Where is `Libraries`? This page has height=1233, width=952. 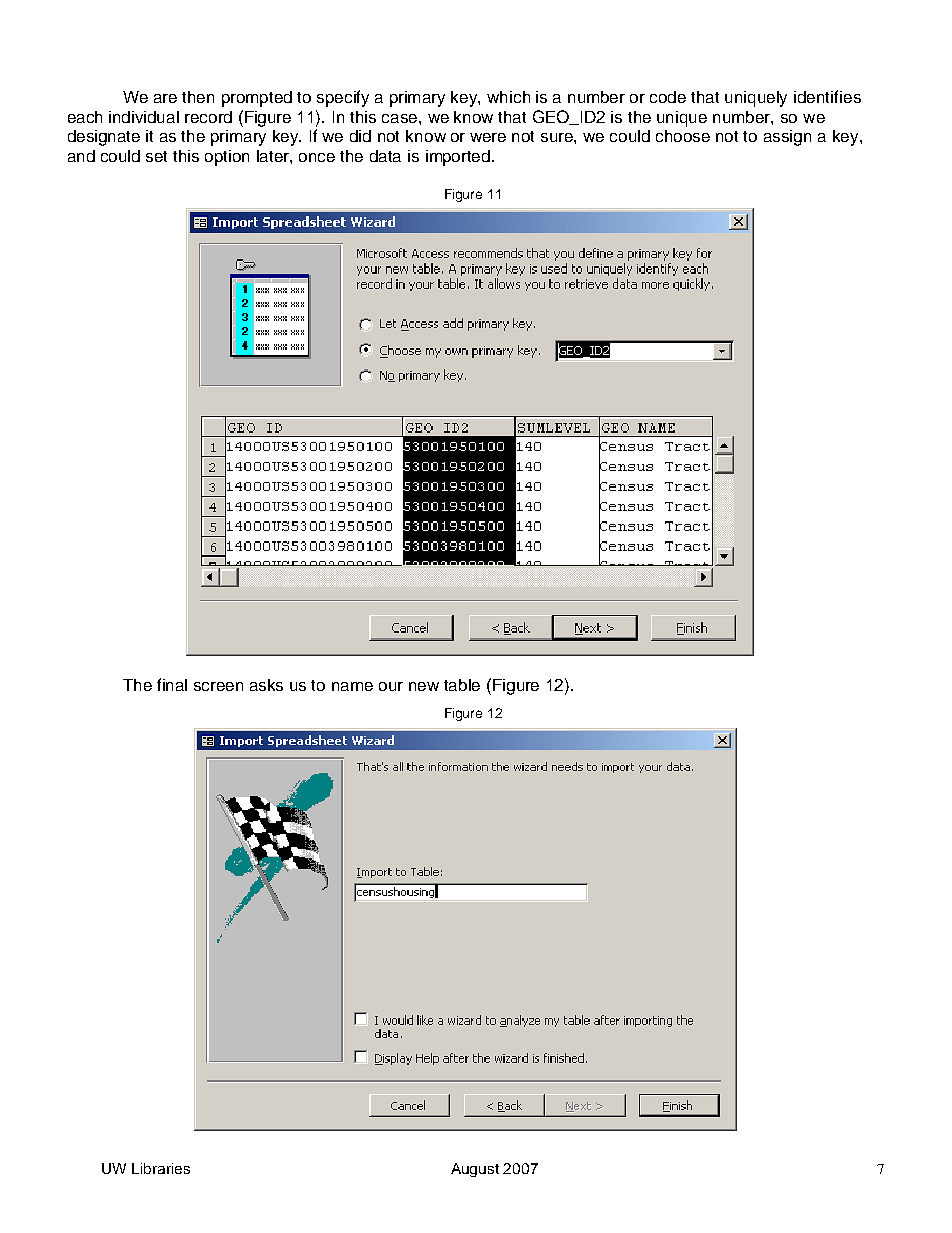
Libraries is located at coordinates (161, 1168).
